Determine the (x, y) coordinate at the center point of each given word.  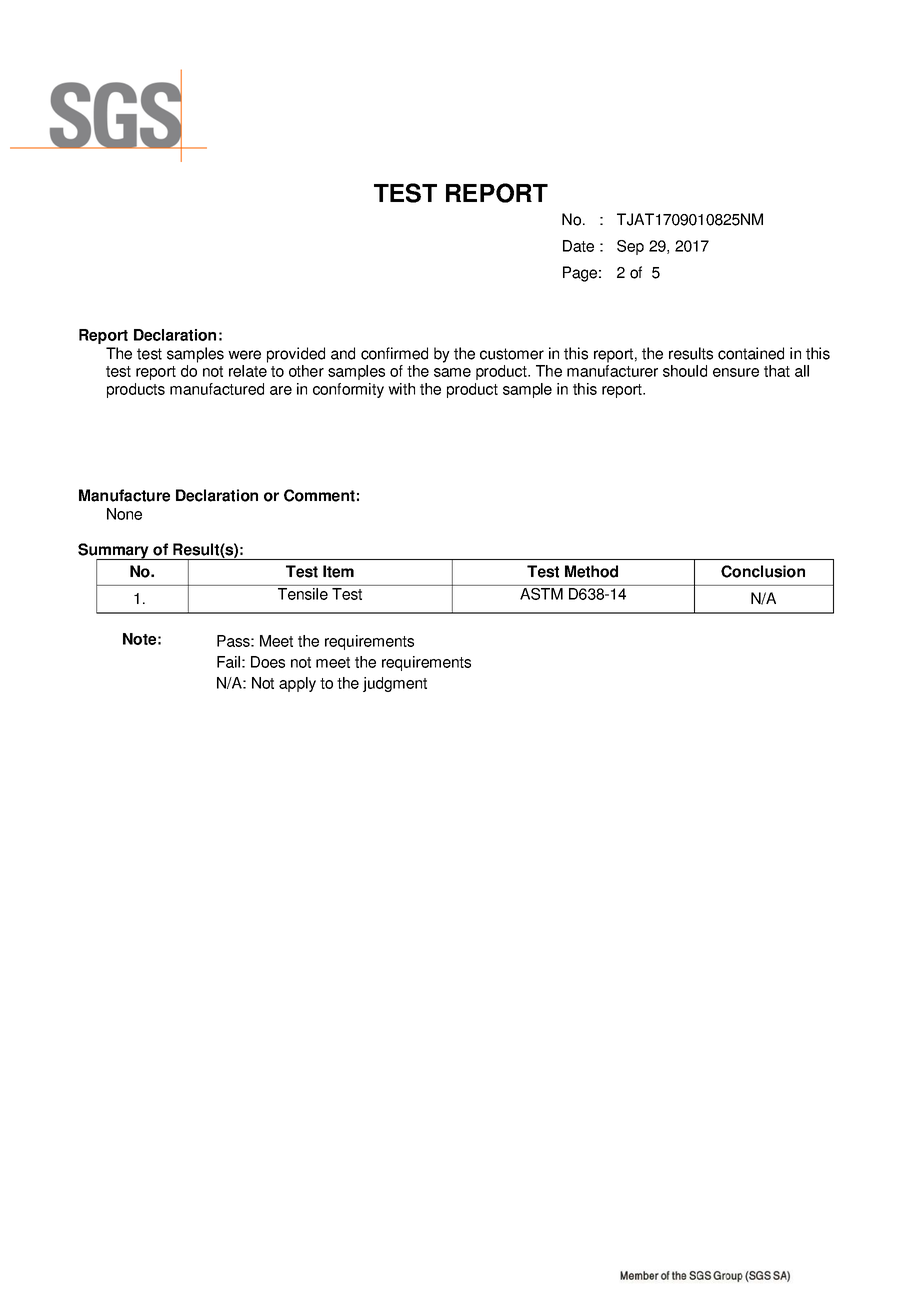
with (401, 389)
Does (268, 662)
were (244, 355)
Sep (630, 247)
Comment (319, 495)
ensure (736, 372)
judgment (395, 684)
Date (578, 246)
